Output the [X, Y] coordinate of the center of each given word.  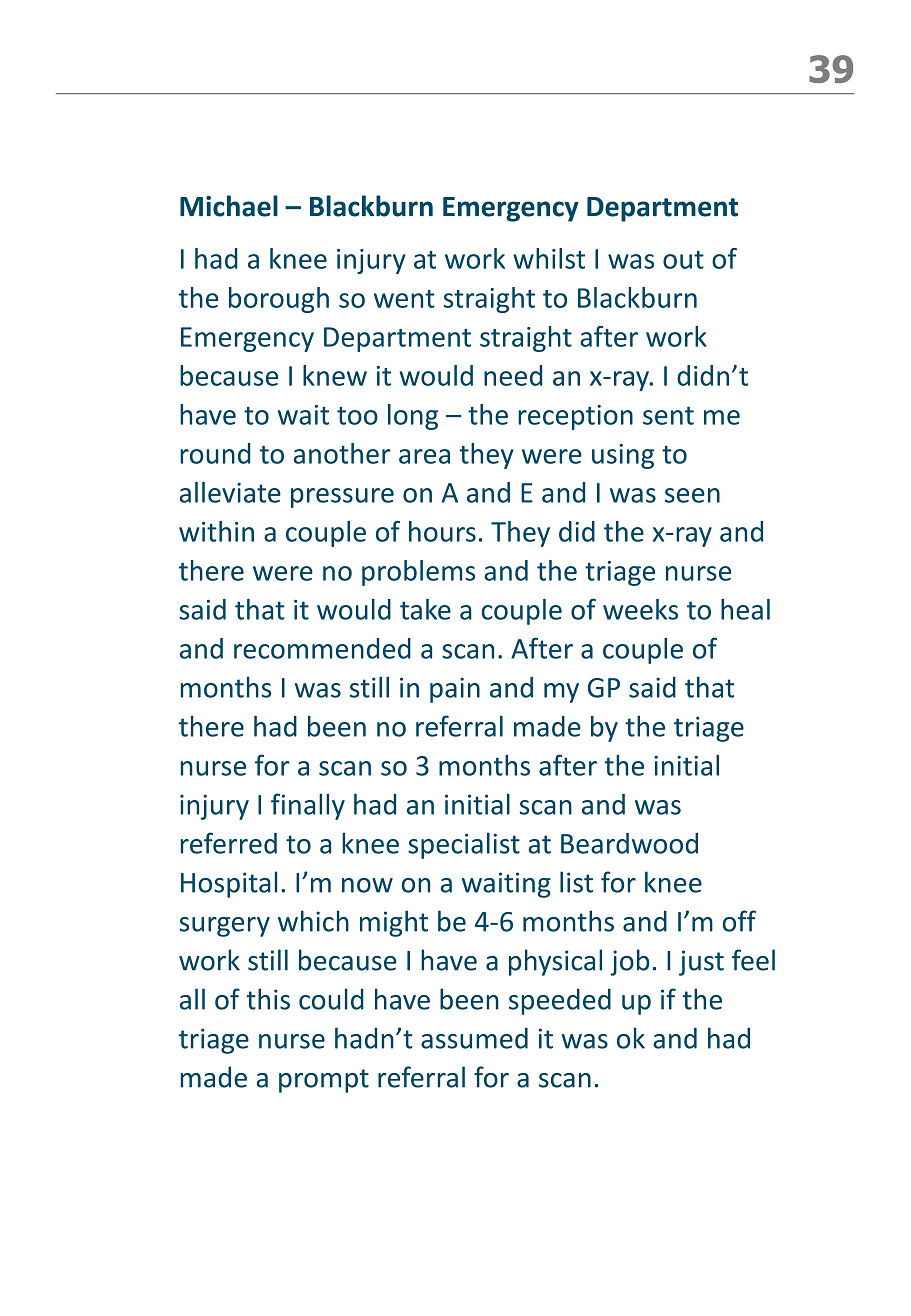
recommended [322, 648]
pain [455, 690]
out [683, 260]
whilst [549, 258]
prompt [324, 1081]
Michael [229, 206]
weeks [640, 609]
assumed [474, 1038]
